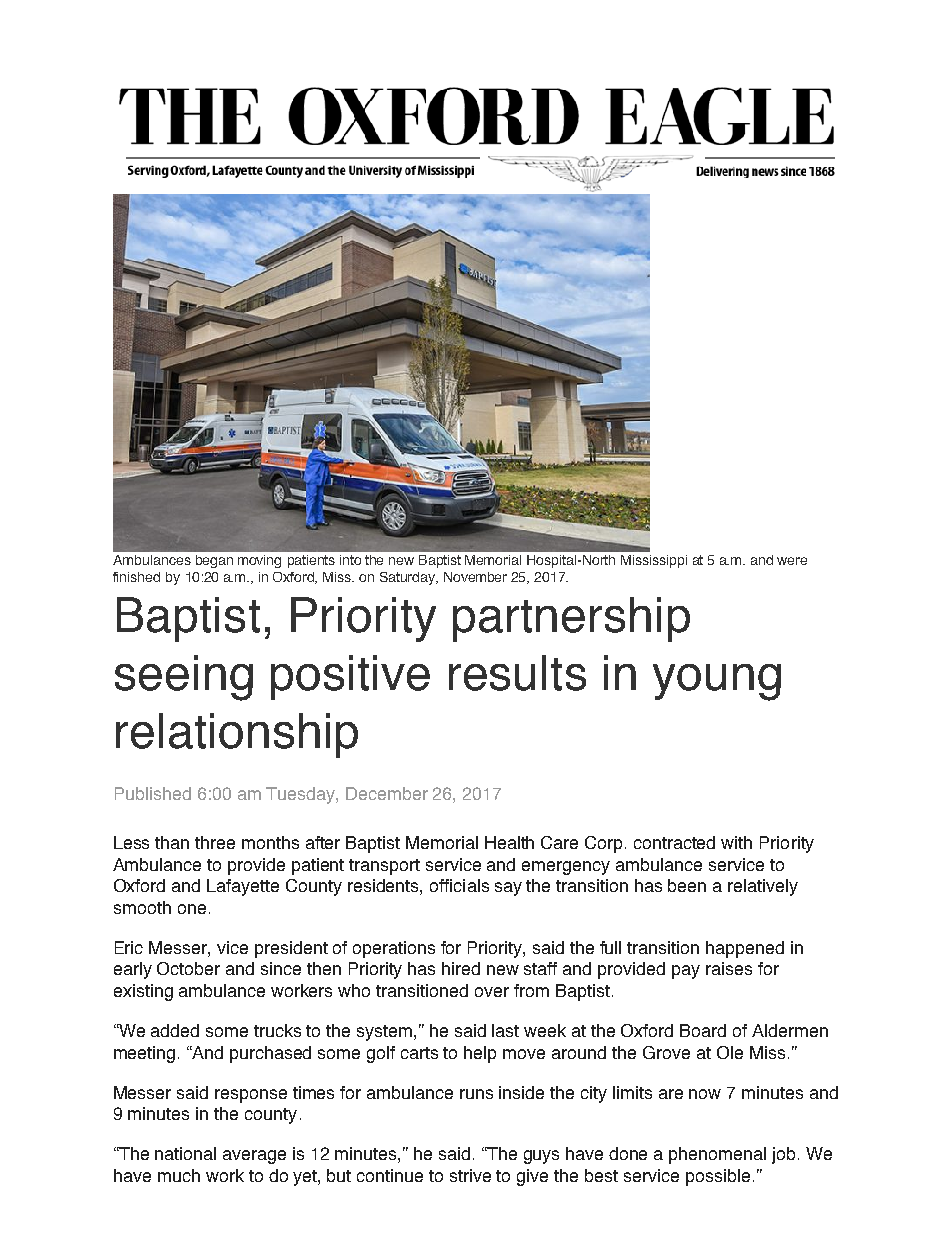  Describe the element at coordinates (136, 577) in the screenshot. I see `finished` at that location.
